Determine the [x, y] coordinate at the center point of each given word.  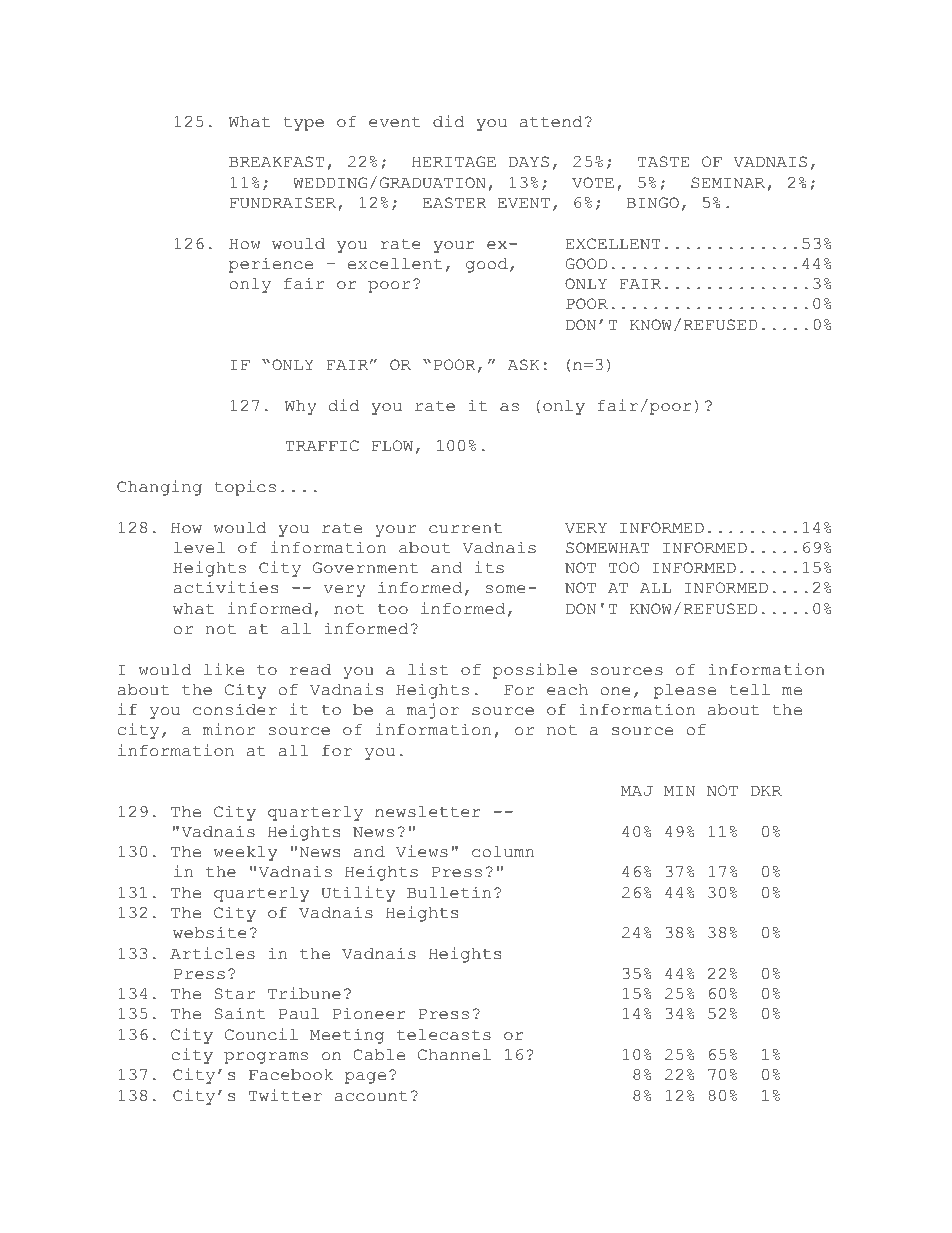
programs [266, 1058]
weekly [245, 853]
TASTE [663, 162]
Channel [454, 1055]
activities [226, 587]
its [489, 567]
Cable [379, 1055]
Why [301, 407]
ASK [523, 365]
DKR [766, 790]
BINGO [652, 203]
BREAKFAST [276, 162]
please [685, 691]
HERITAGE [454, 162]
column [503, 852]
